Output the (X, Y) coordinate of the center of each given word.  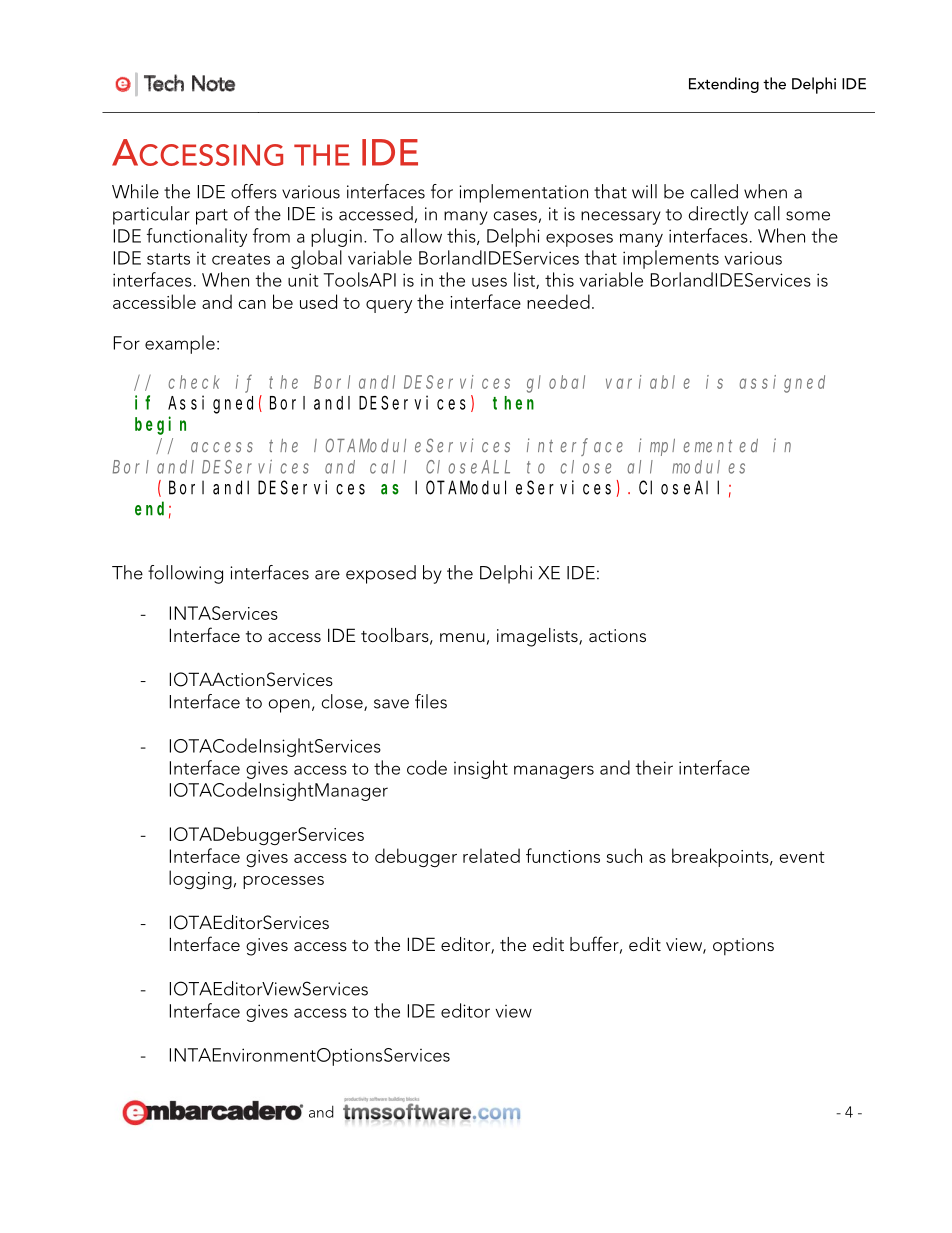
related (491, 855)
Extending (724, 85)
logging (200, 880)
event (801, 857)
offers (254, 191)
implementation (523, 193)
